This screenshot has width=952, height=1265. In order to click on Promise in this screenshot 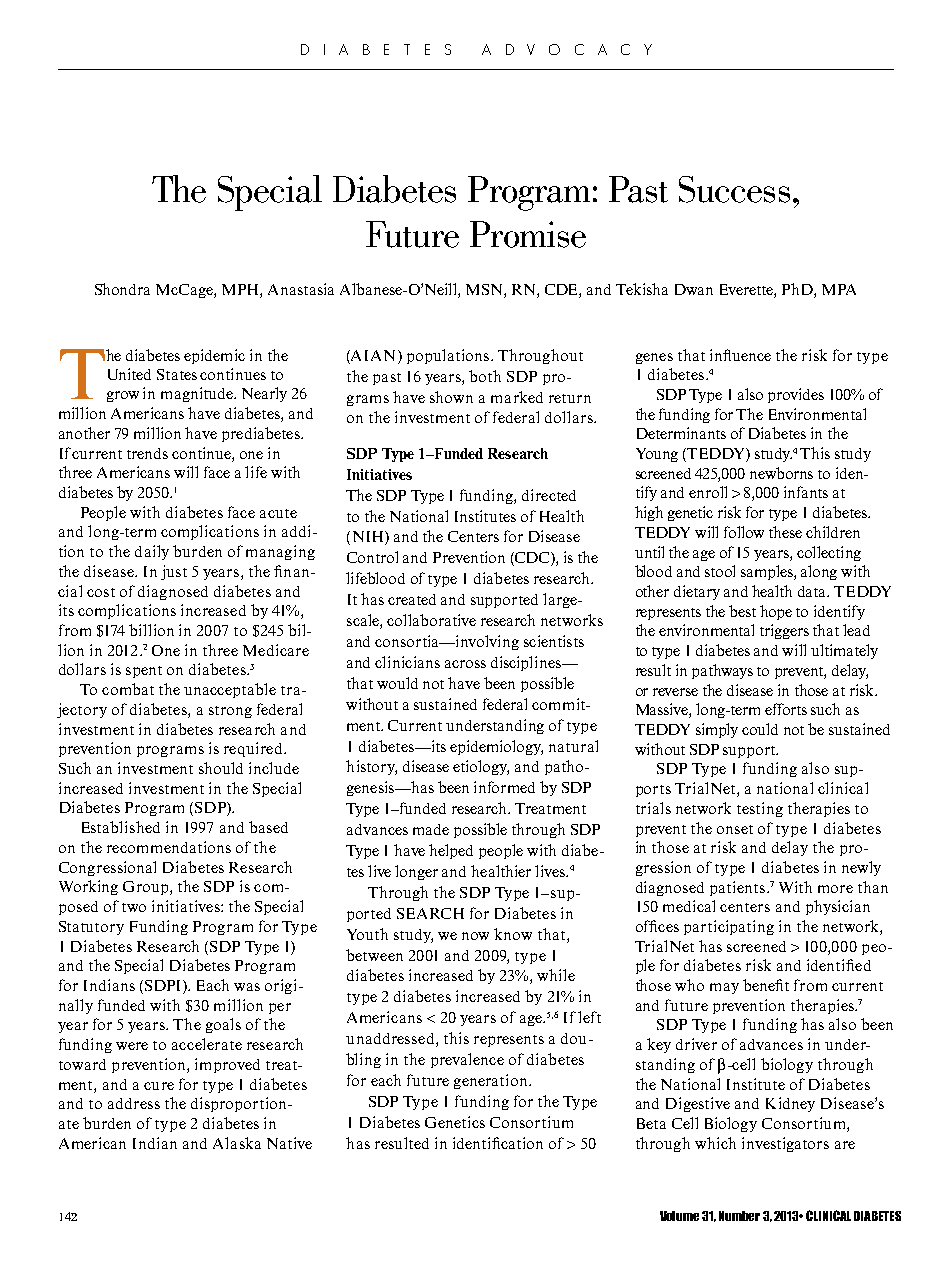, I will do `click(528, 234)`.
